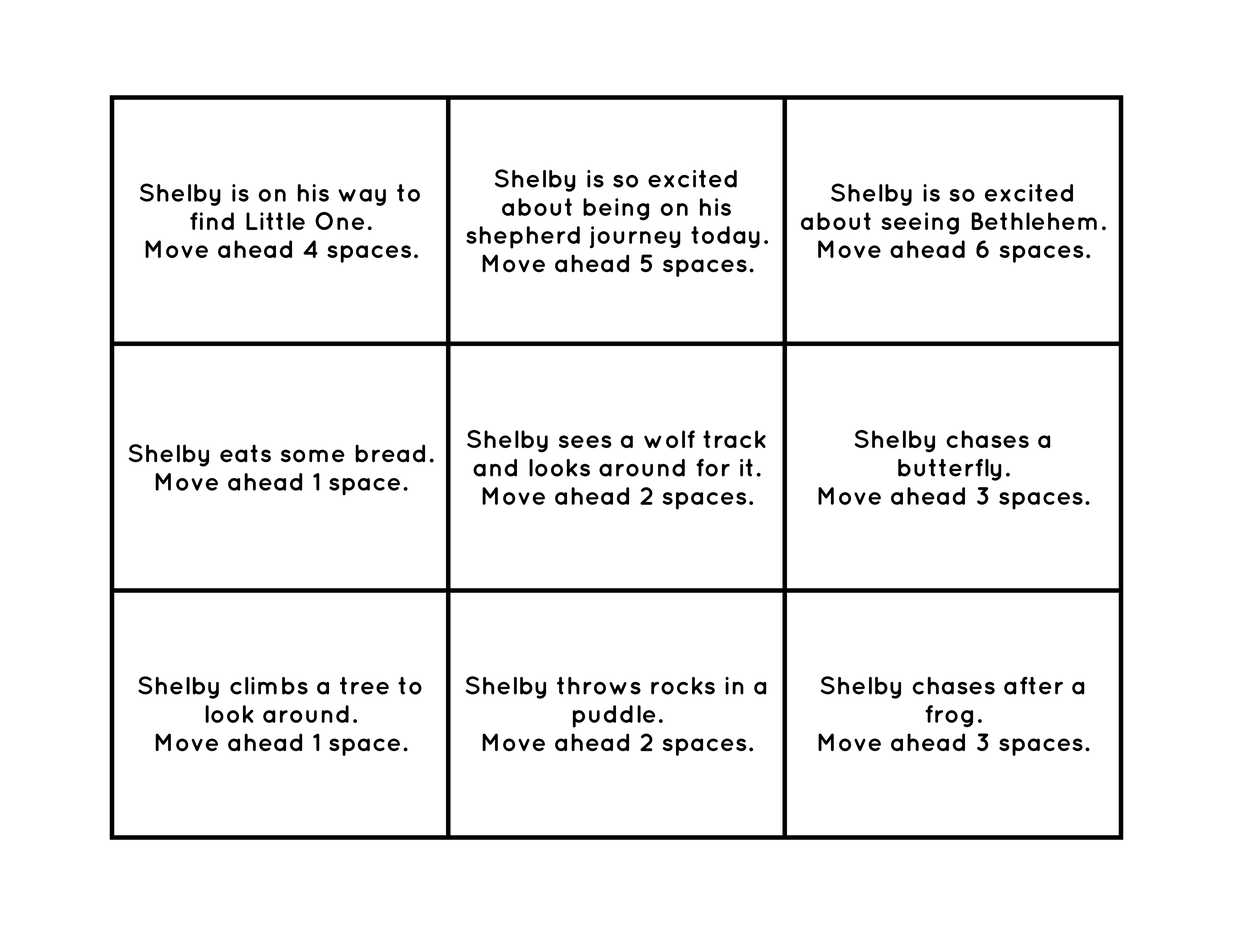  Describe the element at coordinates (920, 223) in the image. I see `seeing` at that location.
